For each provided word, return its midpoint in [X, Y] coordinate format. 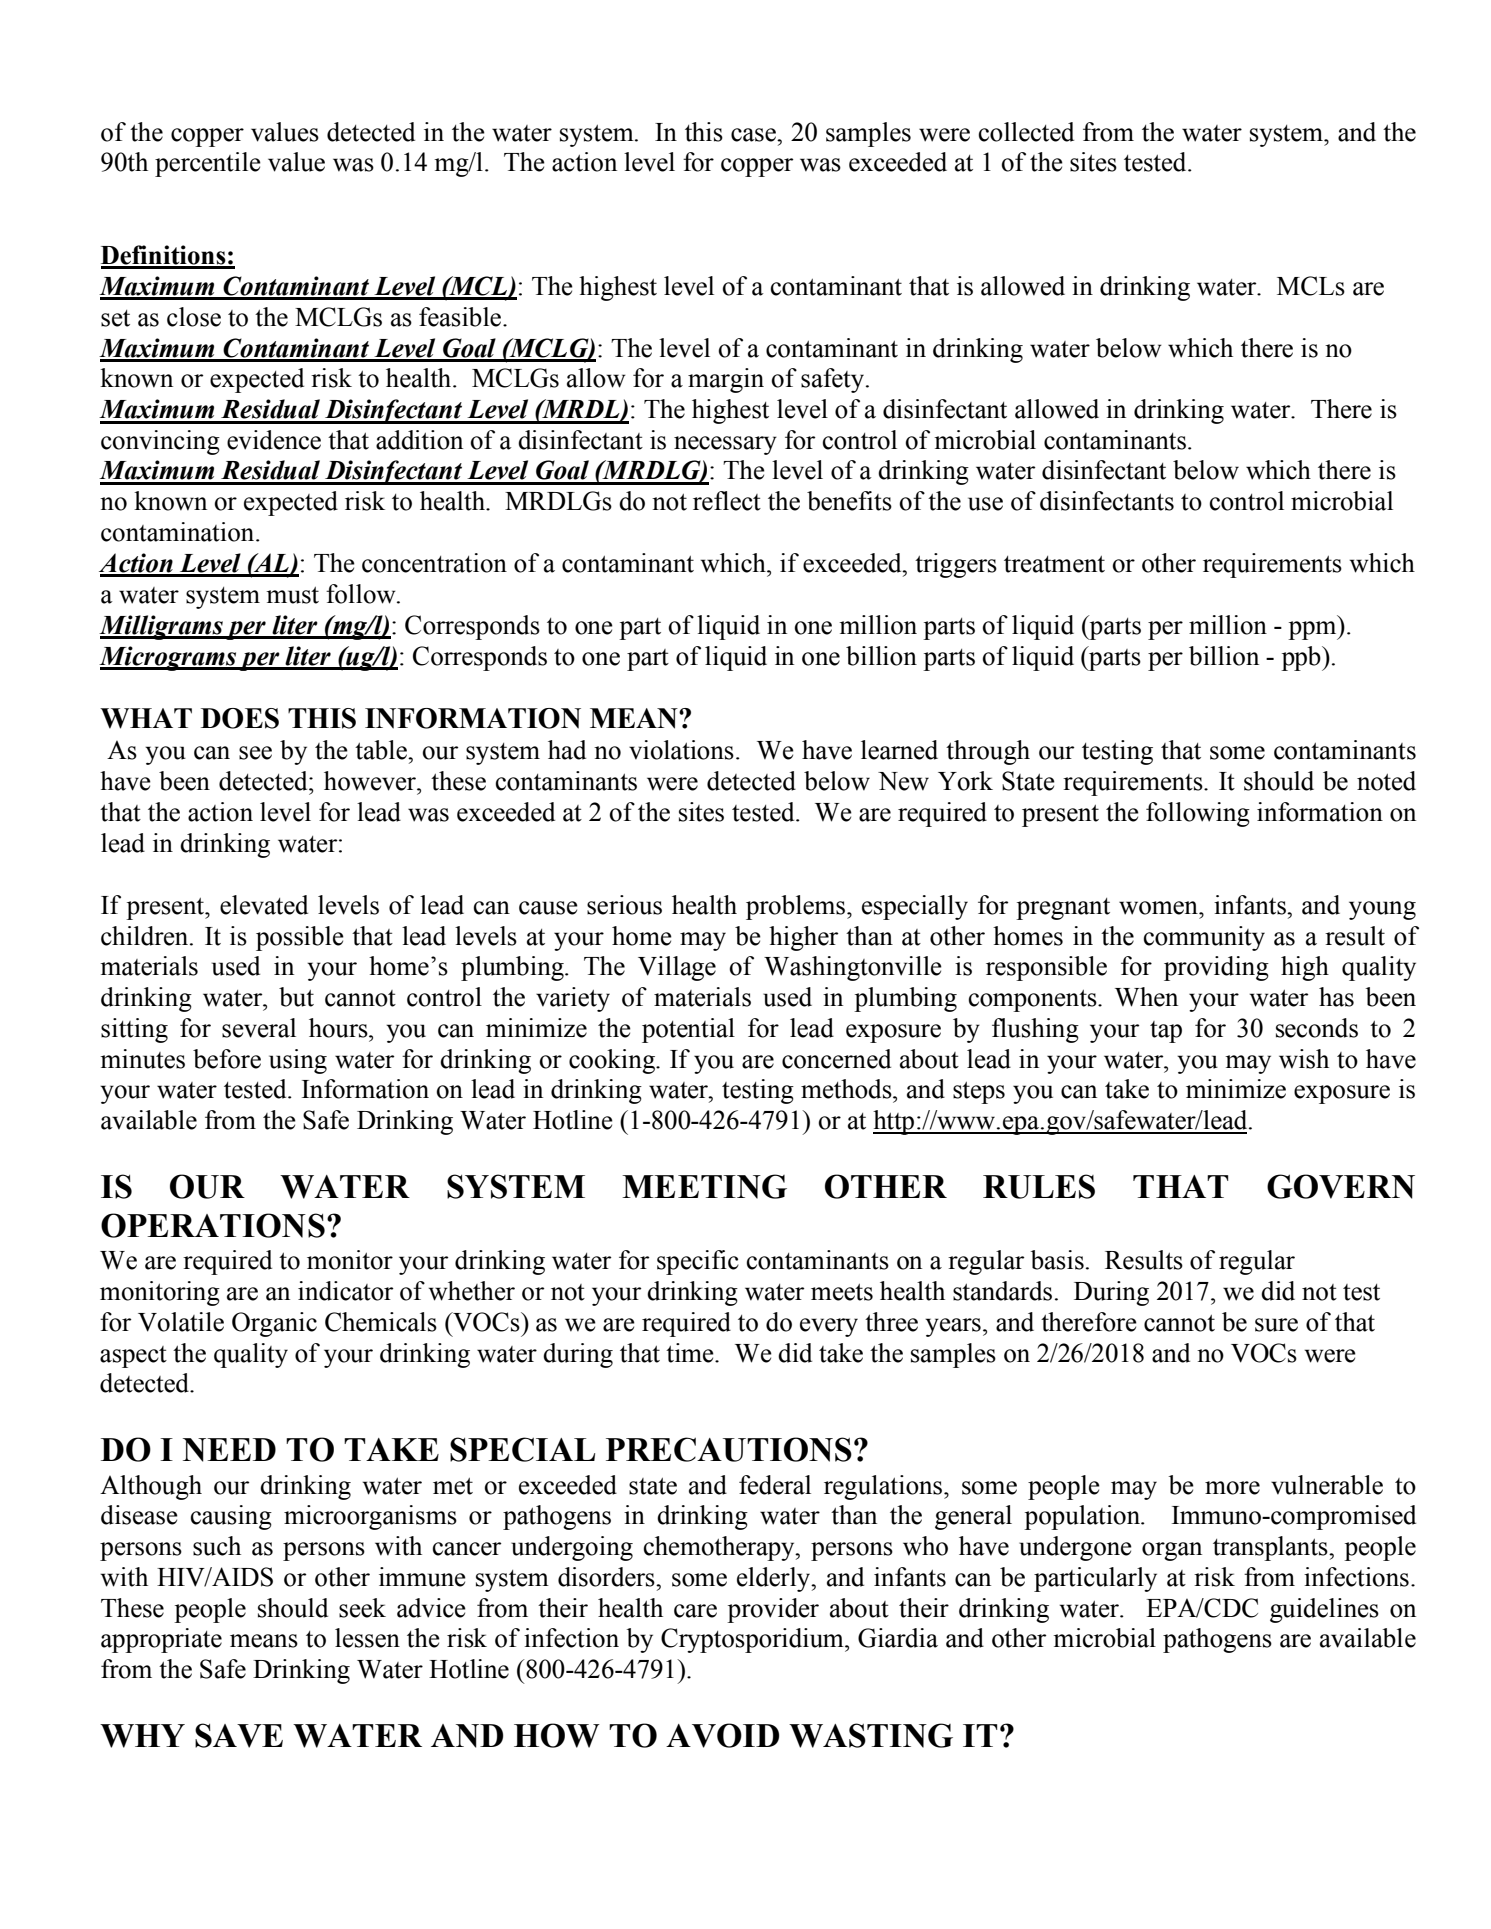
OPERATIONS [213, 1225]
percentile [208, 164]
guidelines [1324, 1610]
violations [681, 750]
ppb [1302, 658]
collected [1026, 132]
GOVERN [1341, 1186]
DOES [240, 718]
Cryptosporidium [753, 1640]
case [754, 135]
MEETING [704, 1186]
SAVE [239, 1735]
